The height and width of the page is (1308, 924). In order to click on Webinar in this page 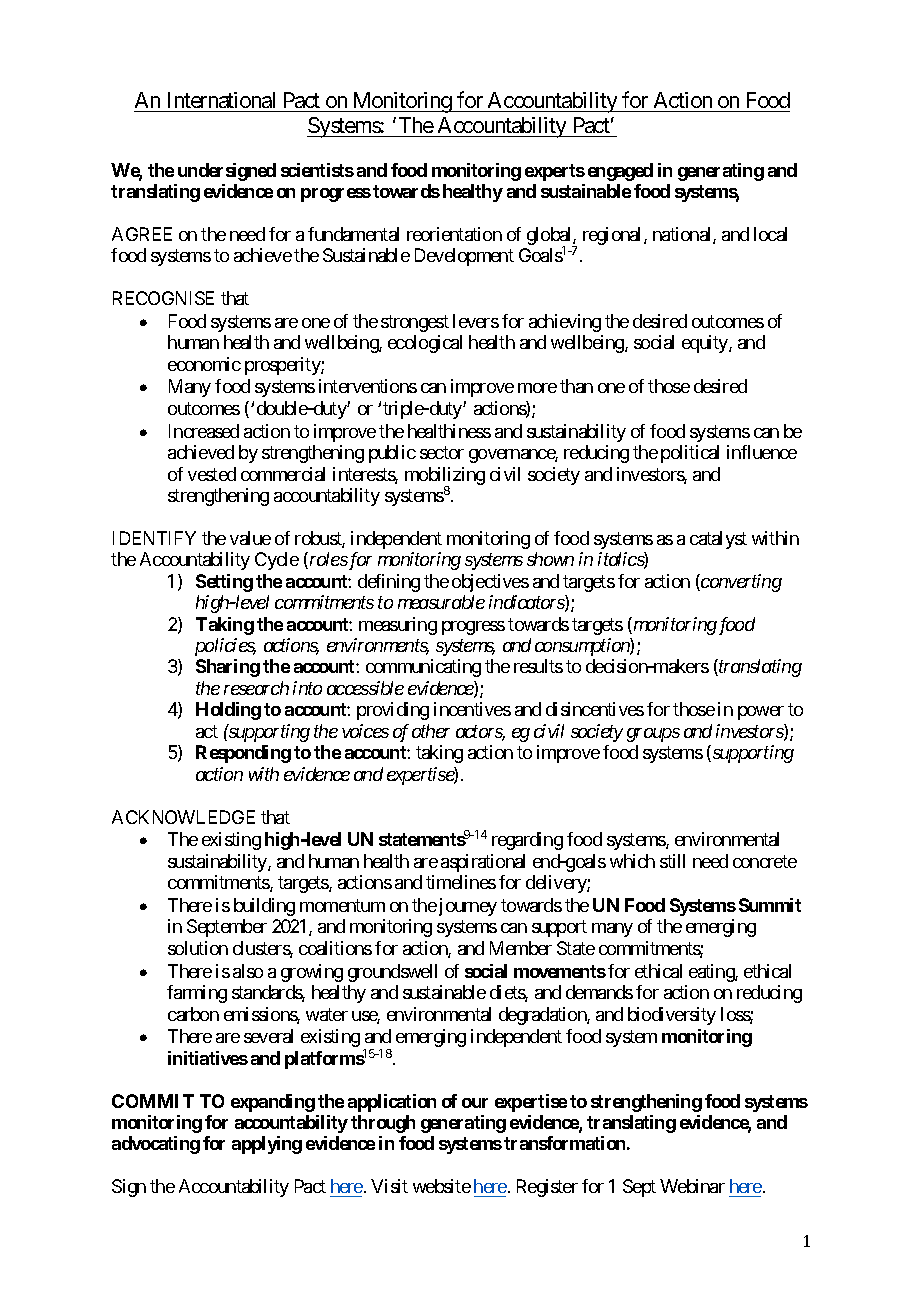, I will do `click(692, 1186)`.
